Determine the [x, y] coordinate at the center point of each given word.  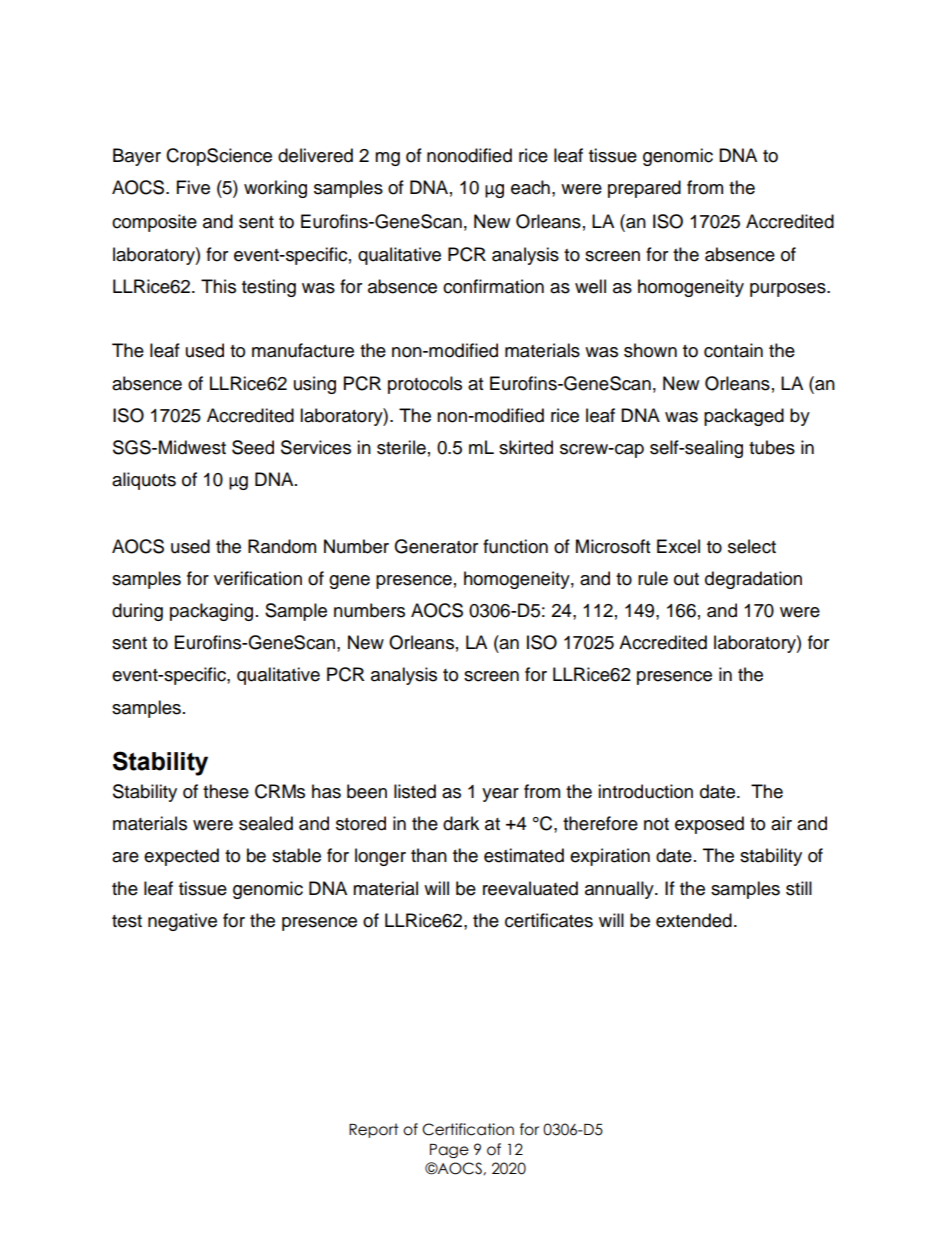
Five [193, 187]
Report [374, 1130]
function [515, 546]
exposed [709, 825]
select [752, 546]
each [530, 187]
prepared [644, 189]
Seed [253, 447]
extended [694, 920]
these [226, 791]
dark [461, 823]
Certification [468, 1129]
